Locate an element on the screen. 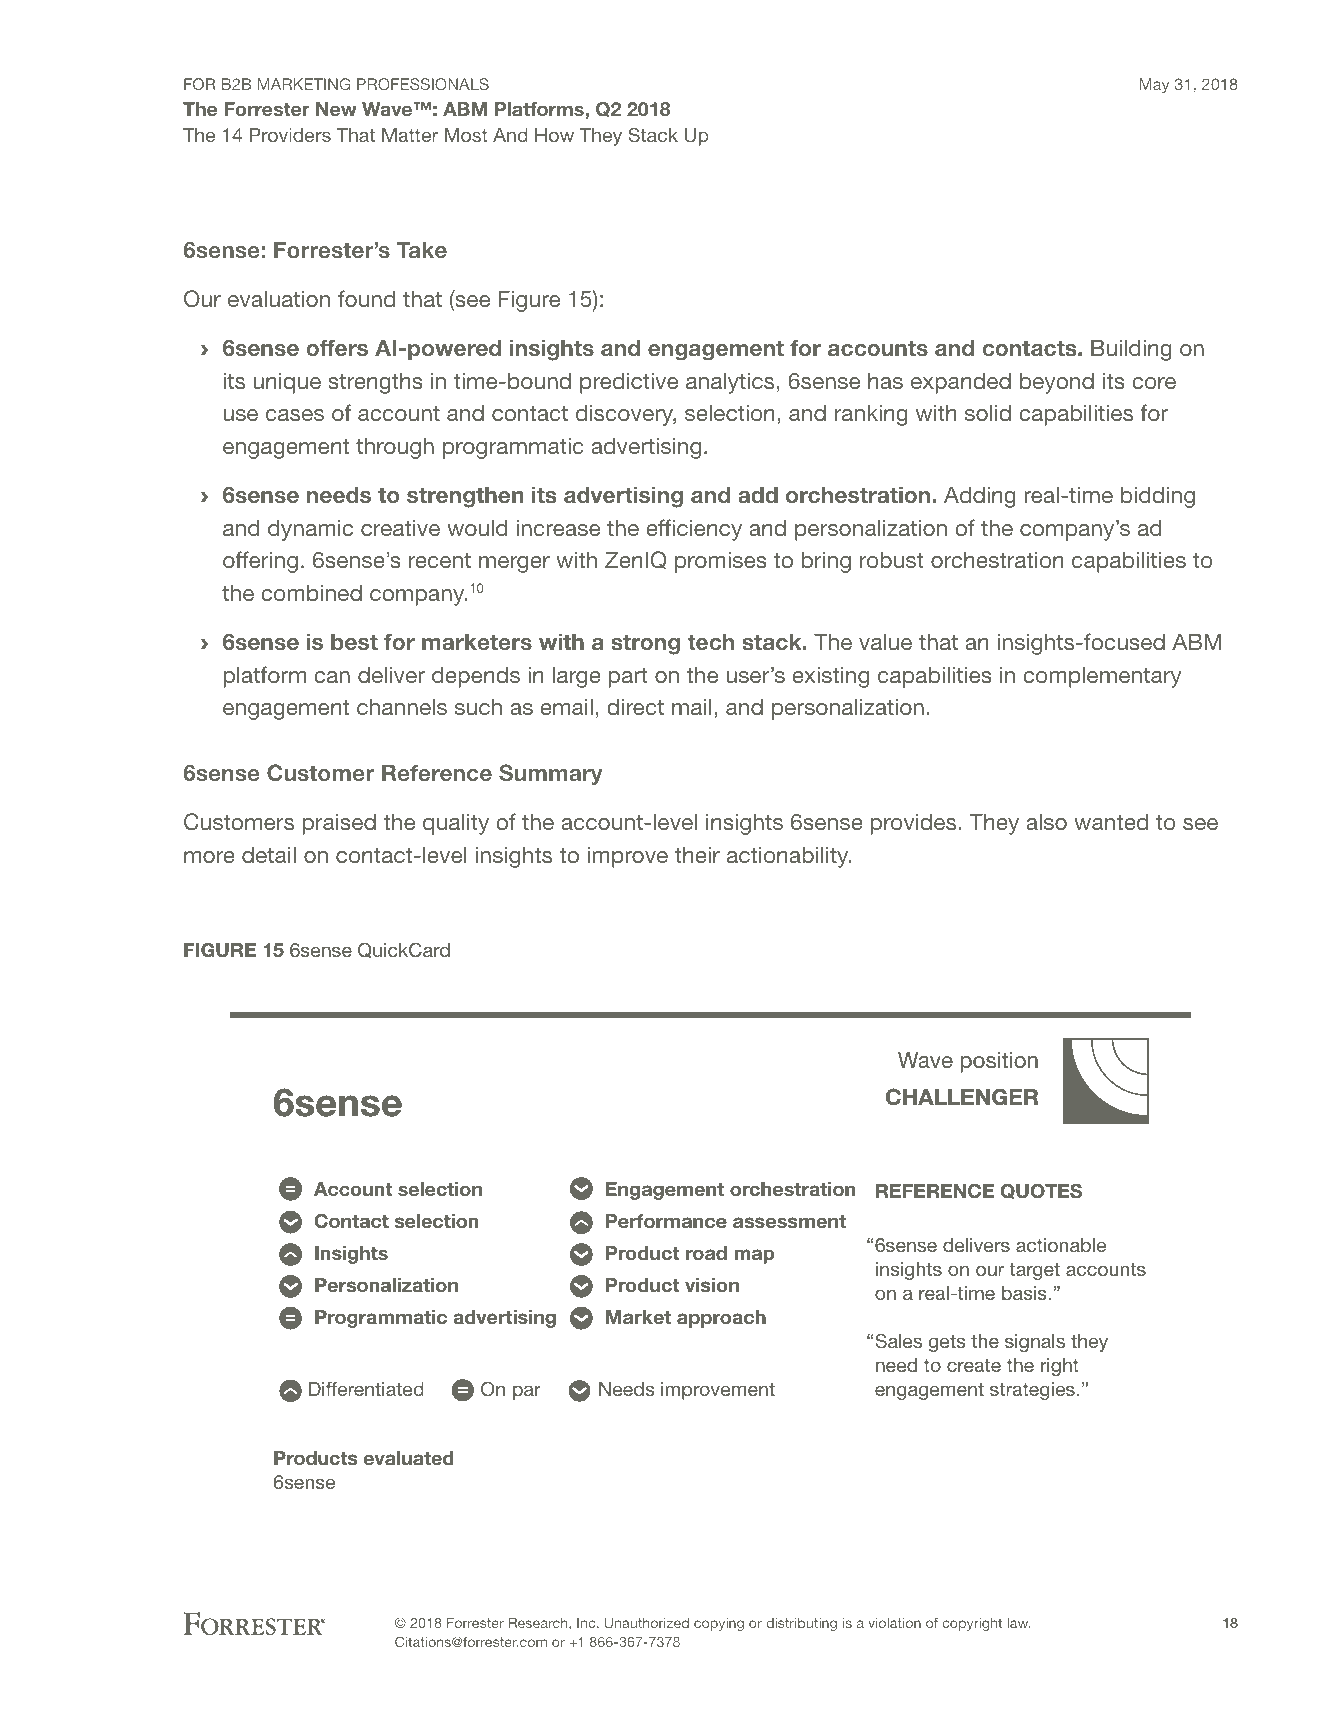  May is located at coordinates (1154, 86).
